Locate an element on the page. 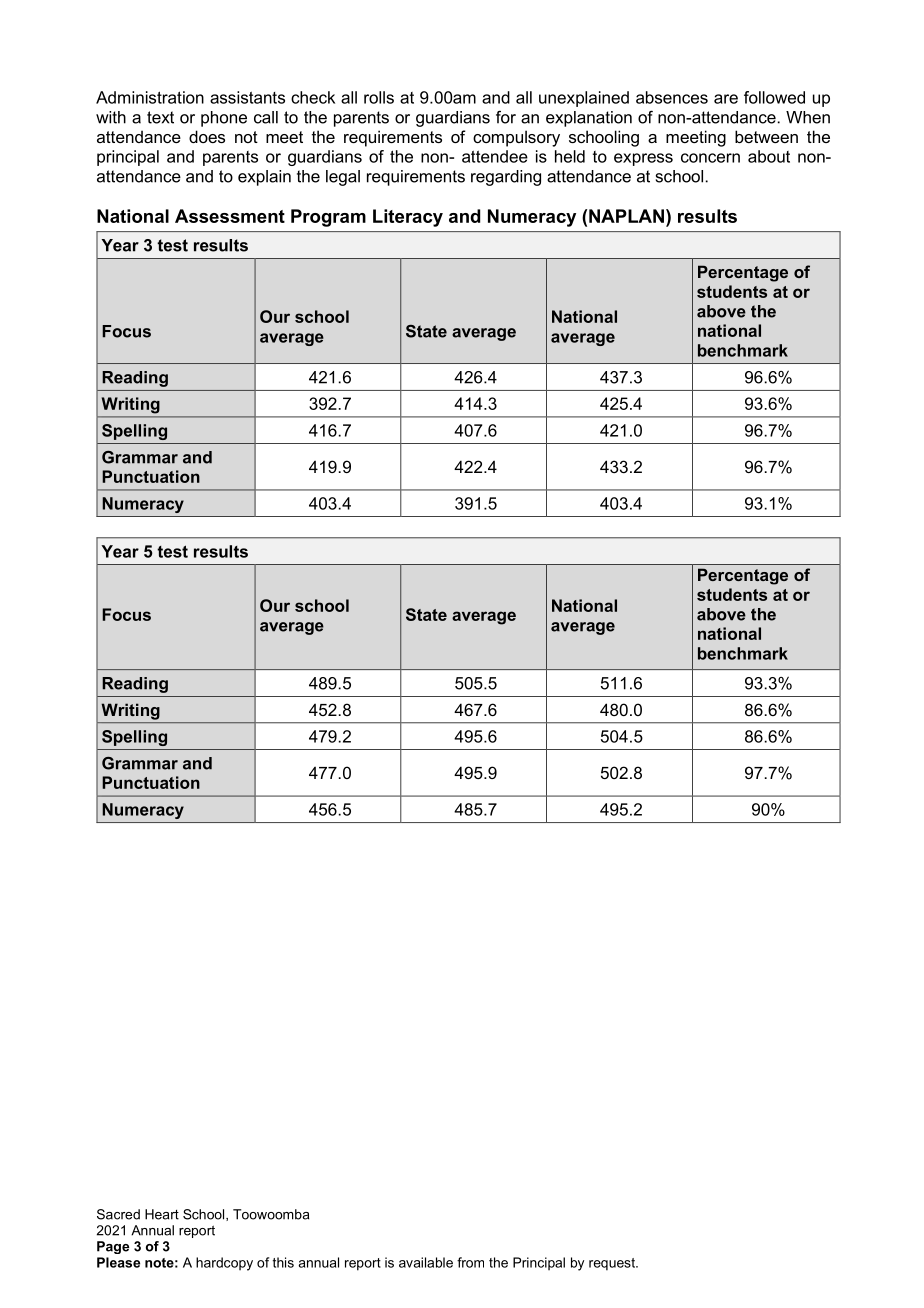 This document has width=924, height=1308. Program is located at coordinates (328, 218).
